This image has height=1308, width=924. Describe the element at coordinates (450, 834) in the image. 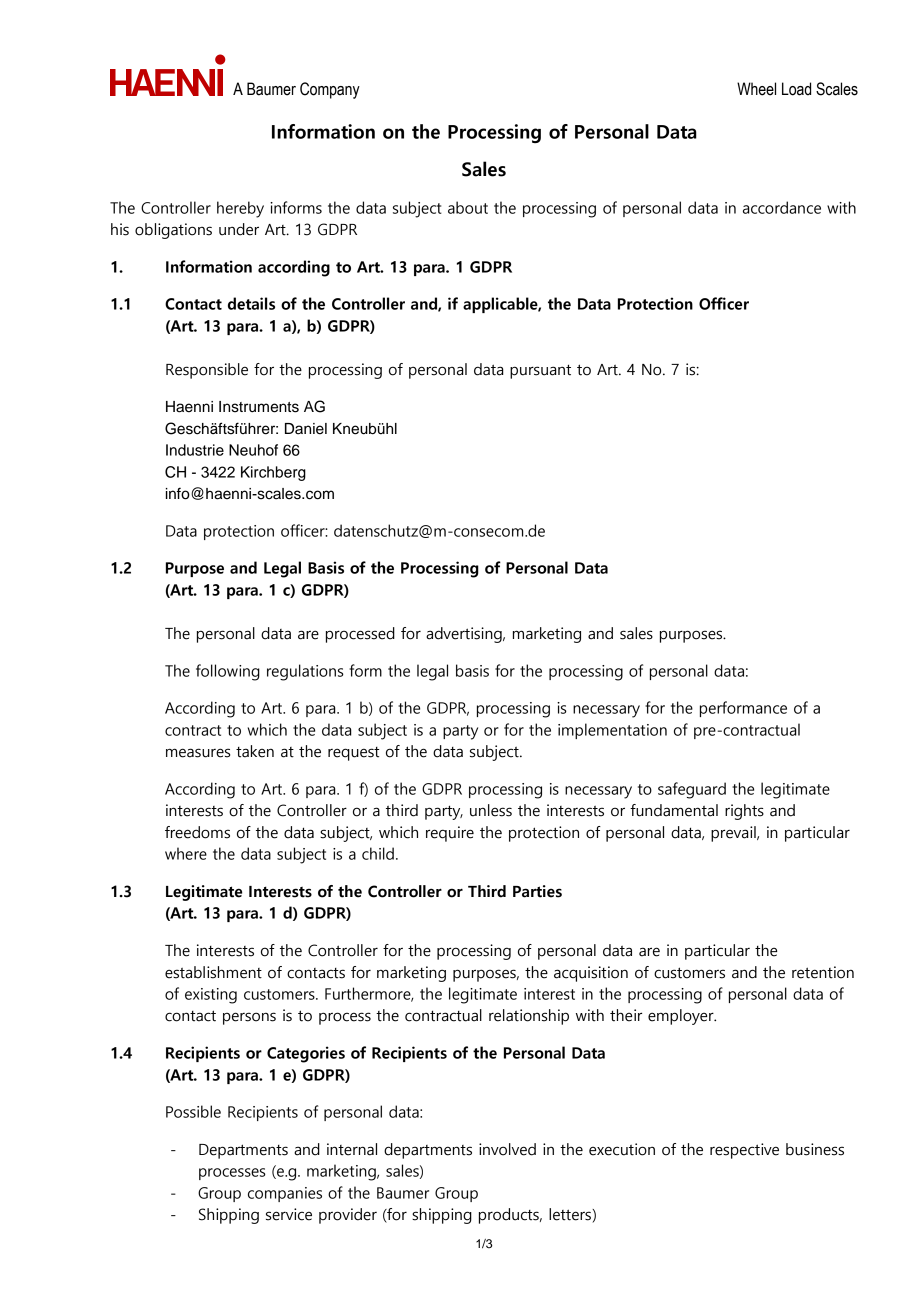

I see `require` at that location.
